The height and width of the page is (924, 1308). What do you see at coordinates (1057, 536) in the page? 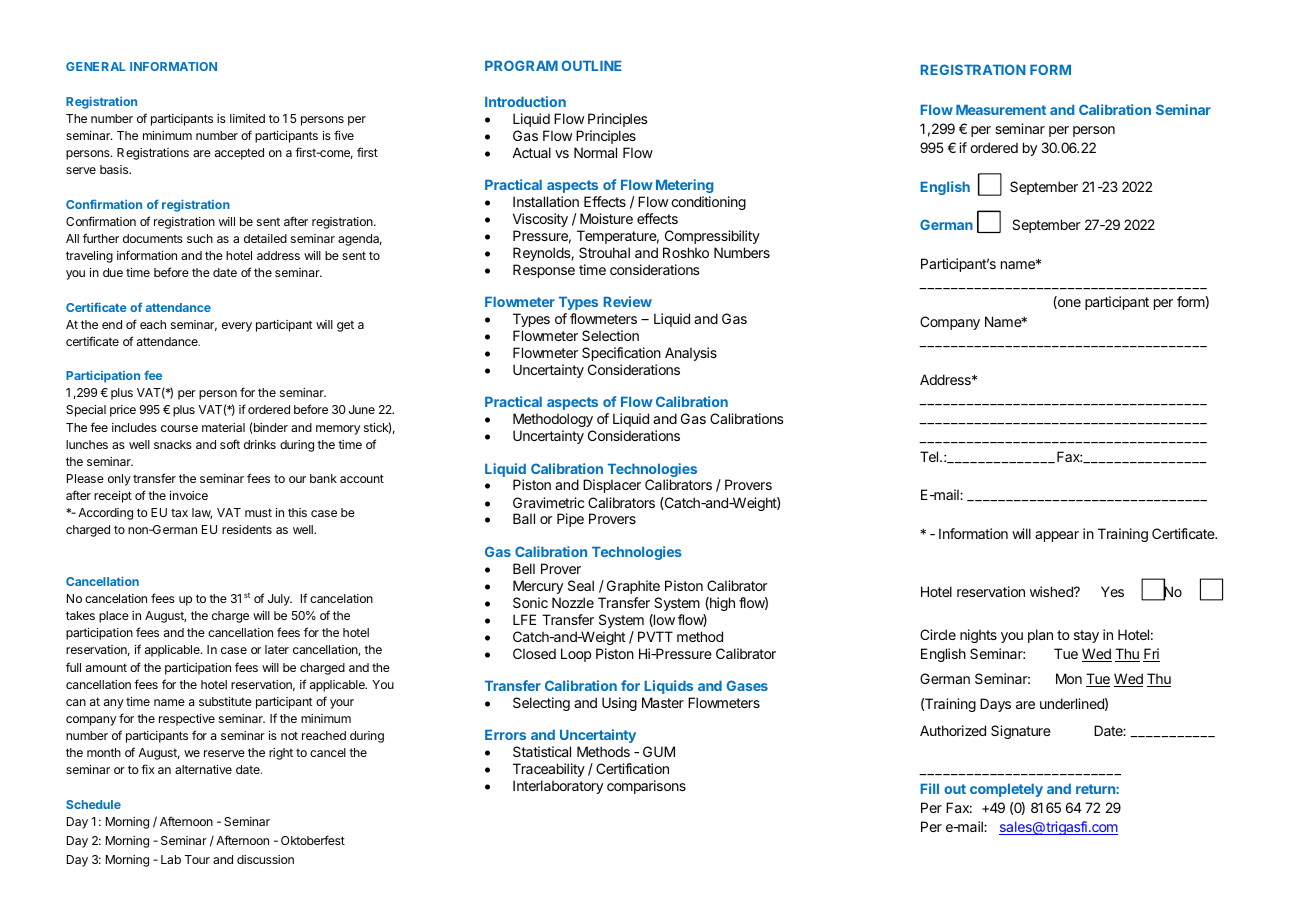
I see `appear` at bounding box center [1057, 536].
